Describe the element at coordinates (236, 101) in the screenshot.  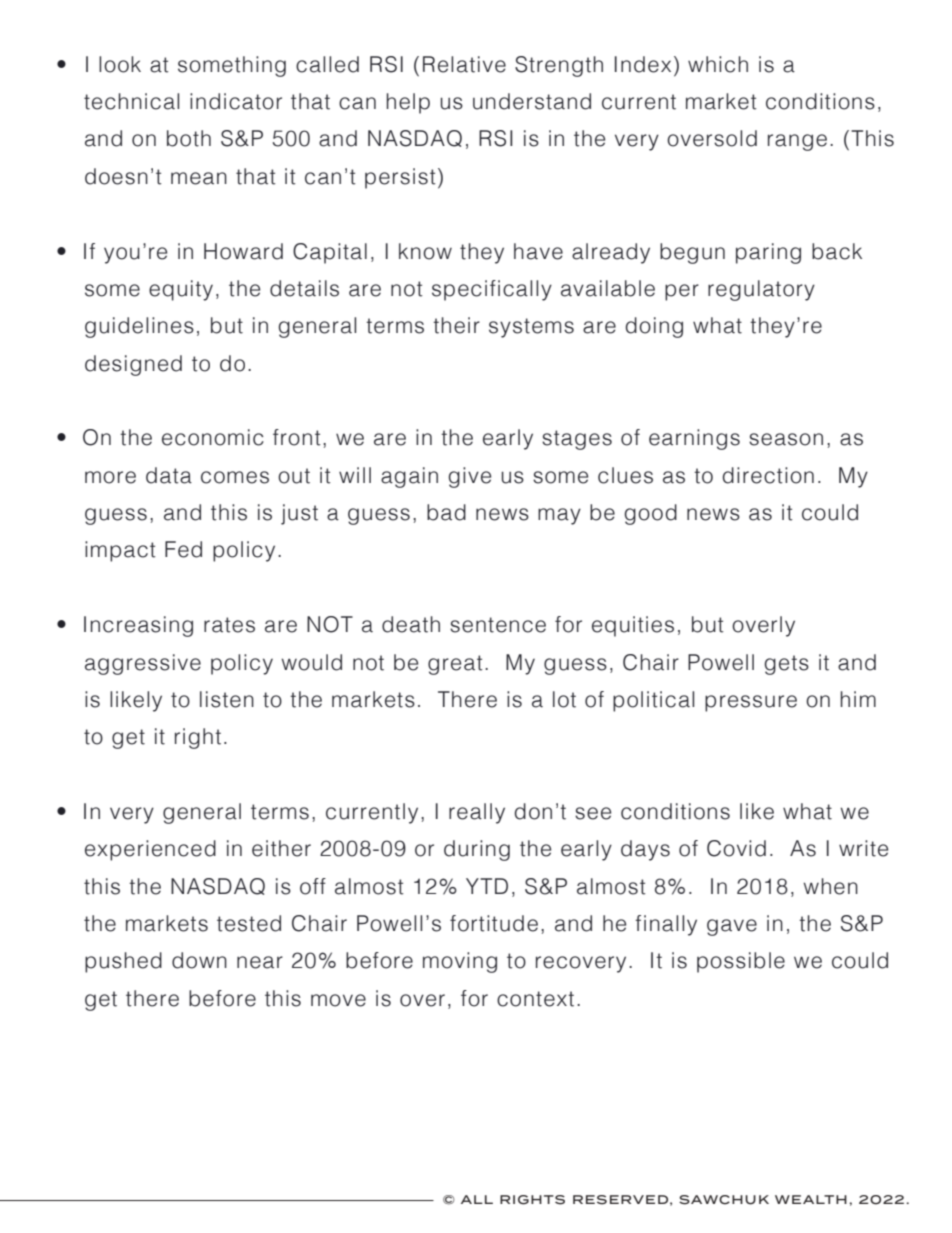
I see `indicator` at that location.
